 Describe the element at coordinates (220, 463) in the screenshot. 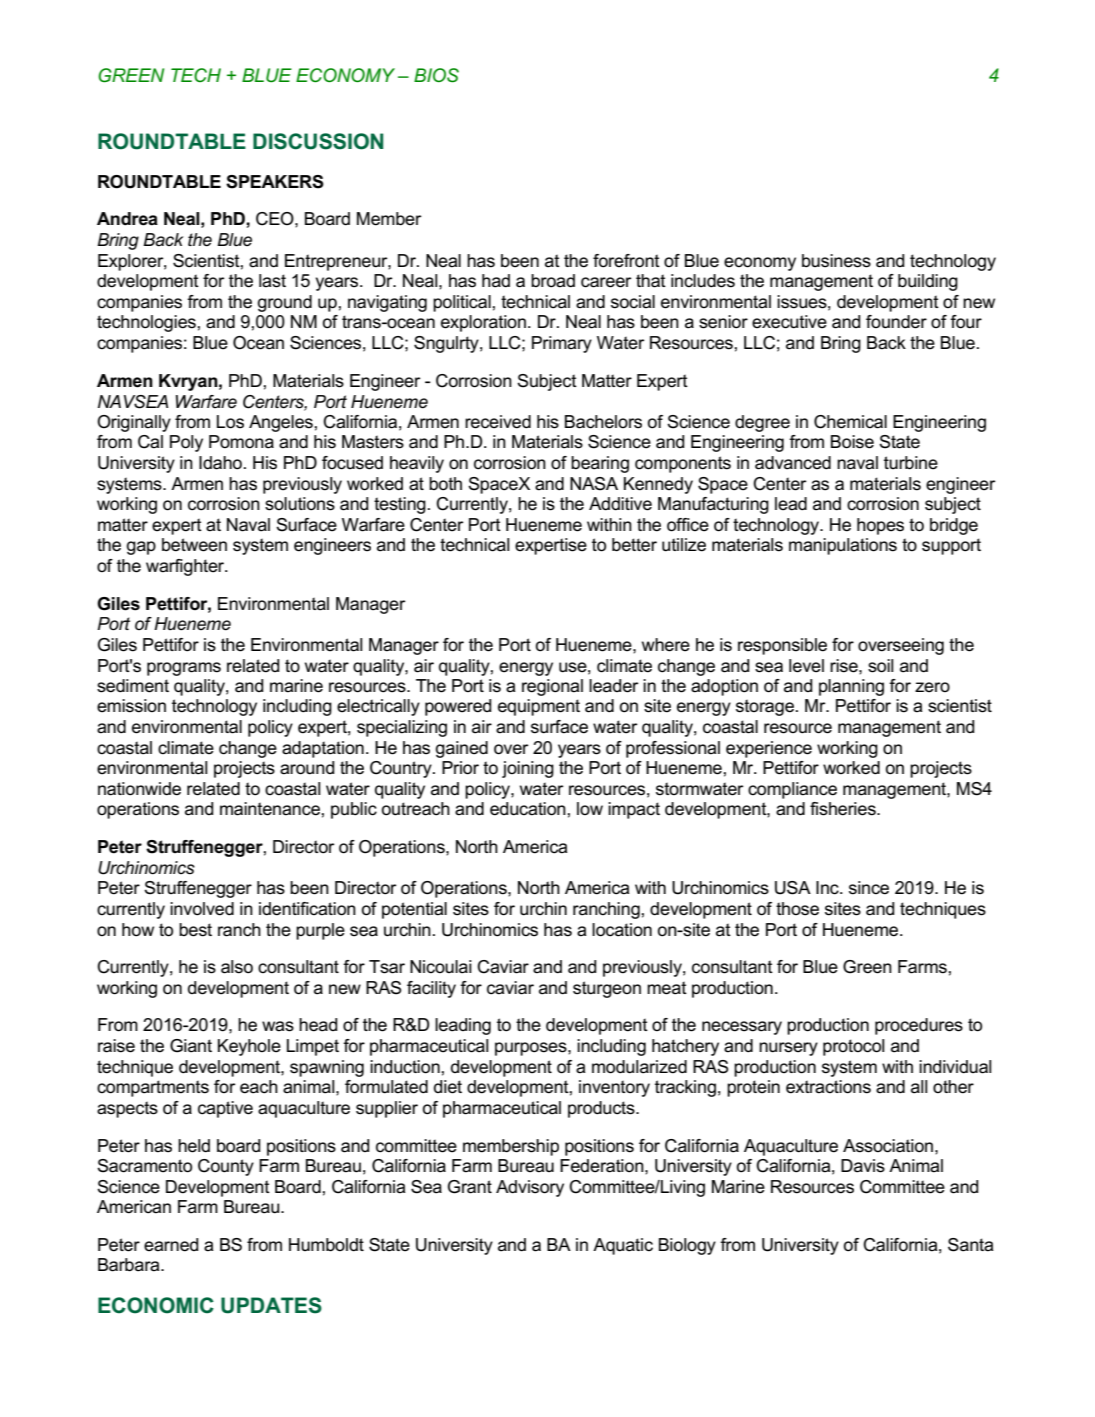

I see `Idaho` at that location.
